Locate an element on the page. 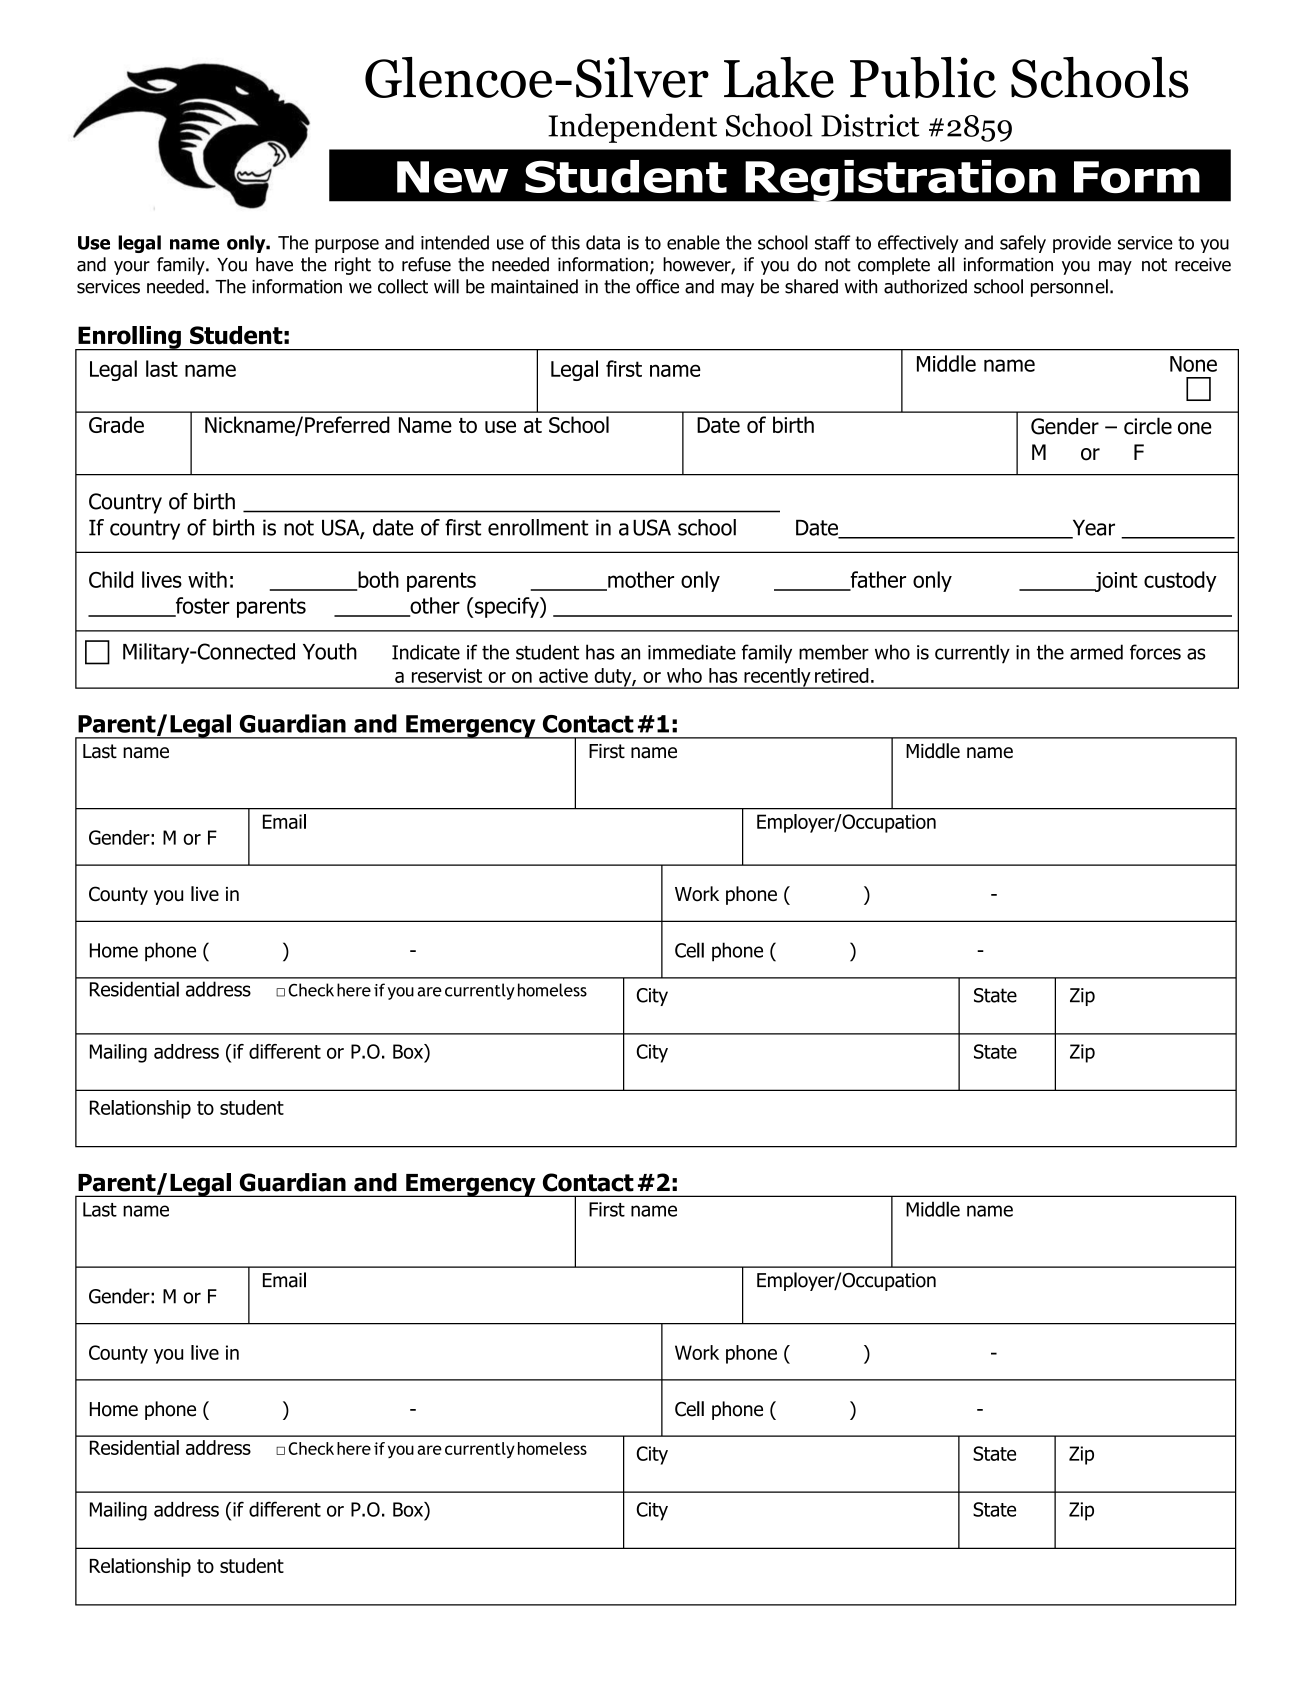  Public is located at coordinates (923, 78).
